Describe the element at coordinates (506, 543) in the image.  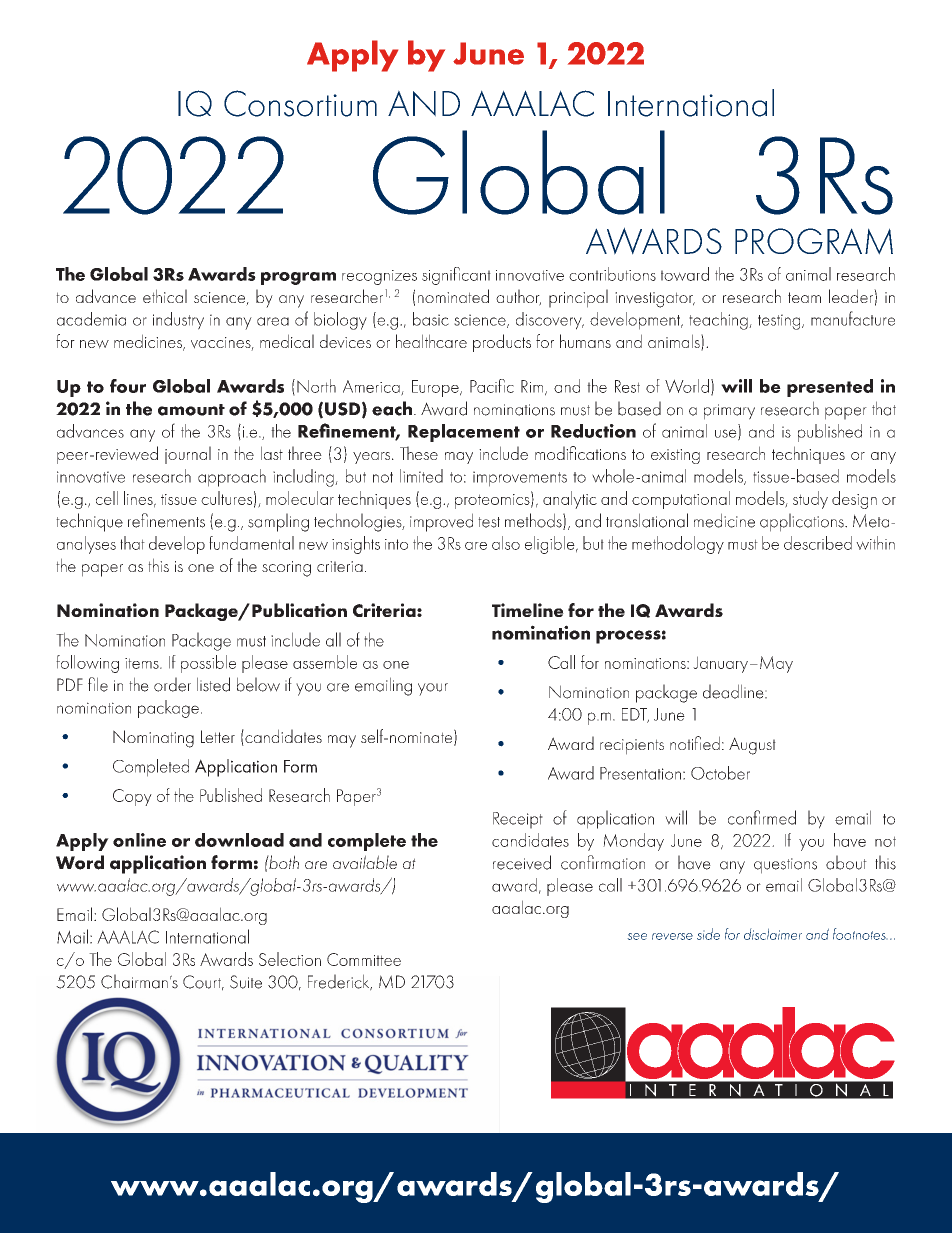
I see `also` at that location.
